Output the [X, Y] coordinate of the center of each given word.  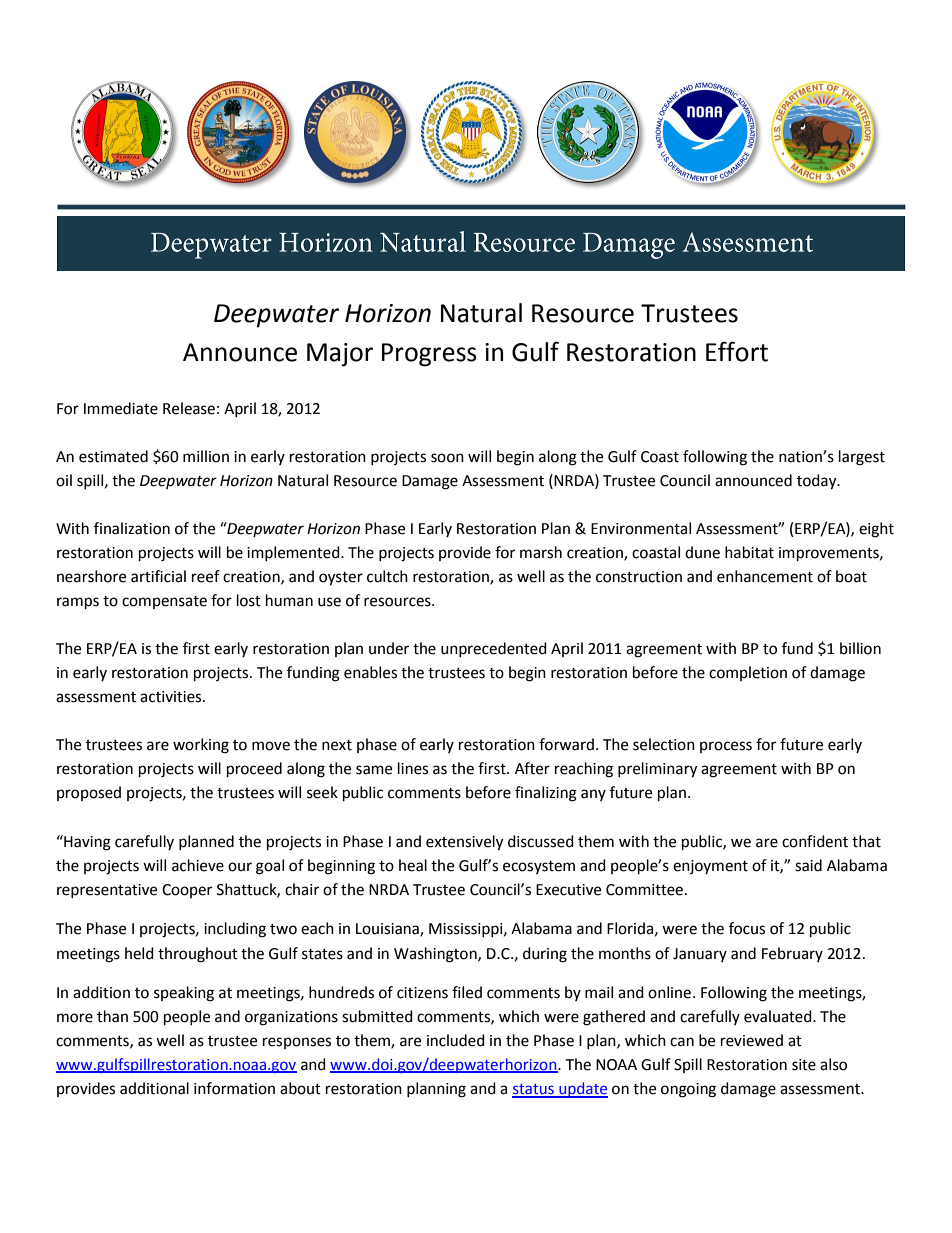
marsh [541, 552]
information [234, 1088]
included [456, 1040]
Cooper [187, 891]
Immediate [121, 408]
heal [413, 865]
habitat [749, 552]
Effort [737, 351]
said [808, 865]
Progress [429, 355]
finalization [132, 528]
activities [172, 697]
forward [566, 744]
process [726, 747]
